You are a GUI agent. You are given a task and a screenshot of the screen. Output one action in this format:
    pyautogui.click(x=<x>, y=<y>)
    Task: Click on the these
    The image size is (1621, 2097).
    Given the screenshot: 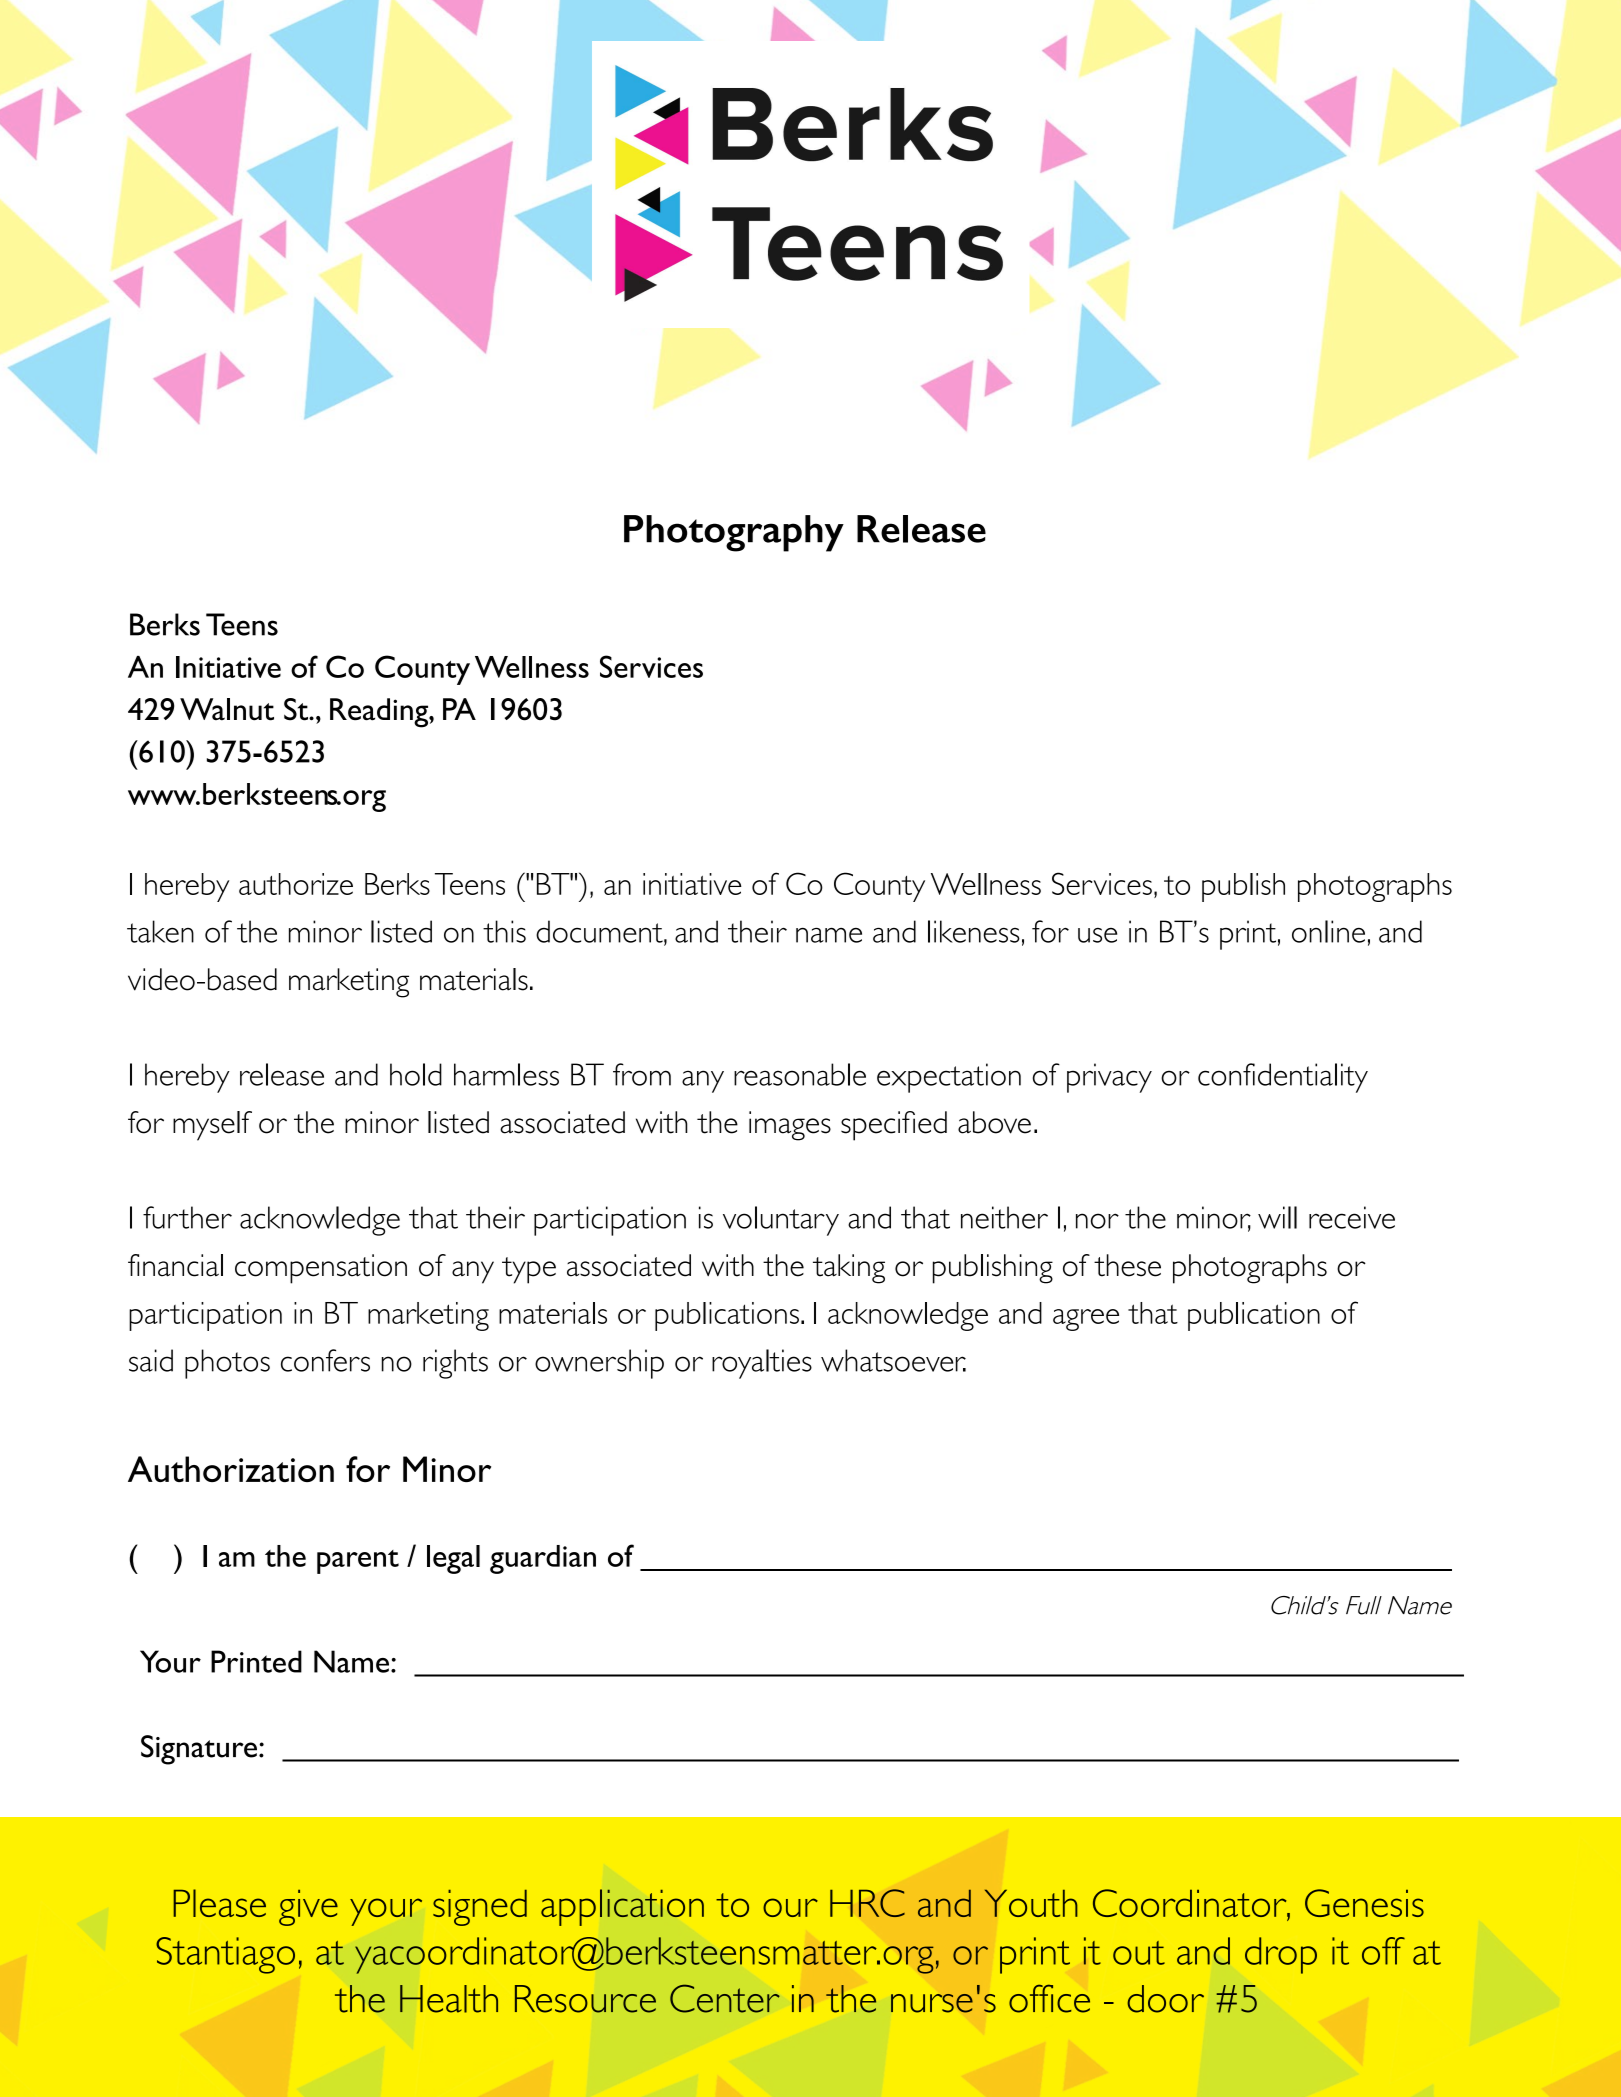 What is the action you would take?
    pyautogui.click(x=1127, y=1265)
